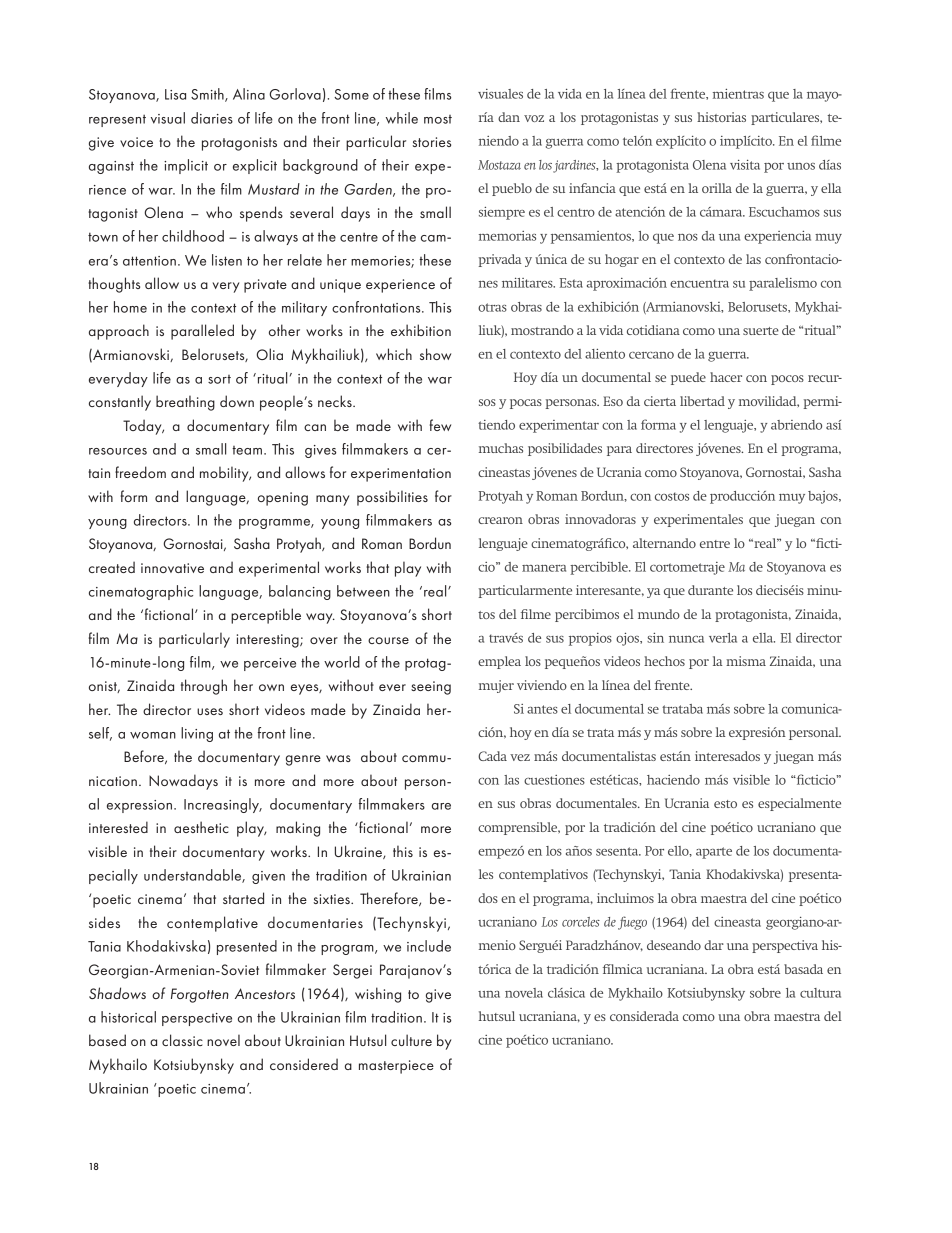 This screenshot has height=1233, width=952. Describe the element at coordinates (201, 827) in the screenshot. I see `aesthetic` at that location.
